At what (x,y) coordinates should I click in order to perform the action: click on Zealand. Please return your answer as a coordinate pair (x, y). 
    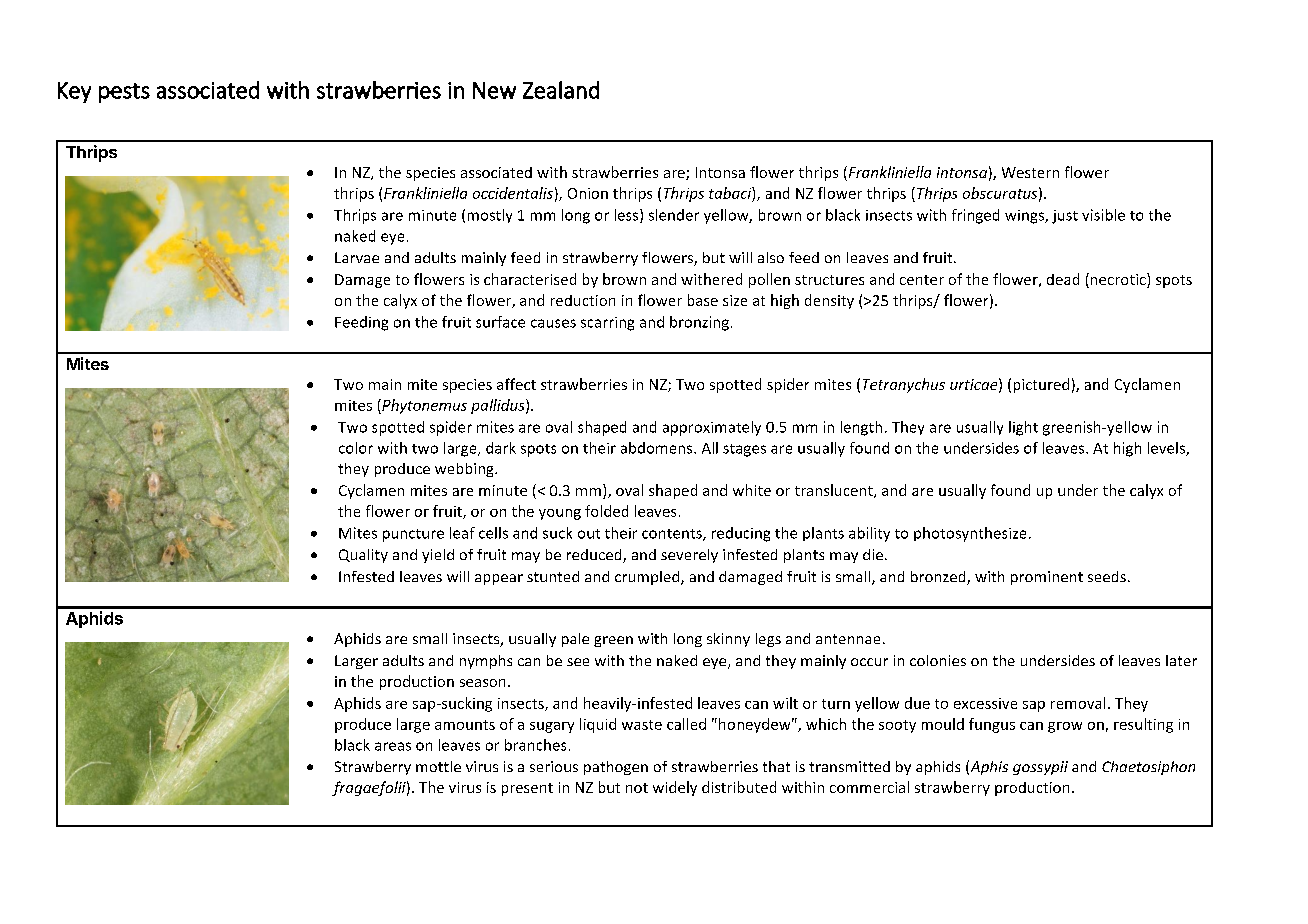
    Looking at the image, I should click on (561, 90).
